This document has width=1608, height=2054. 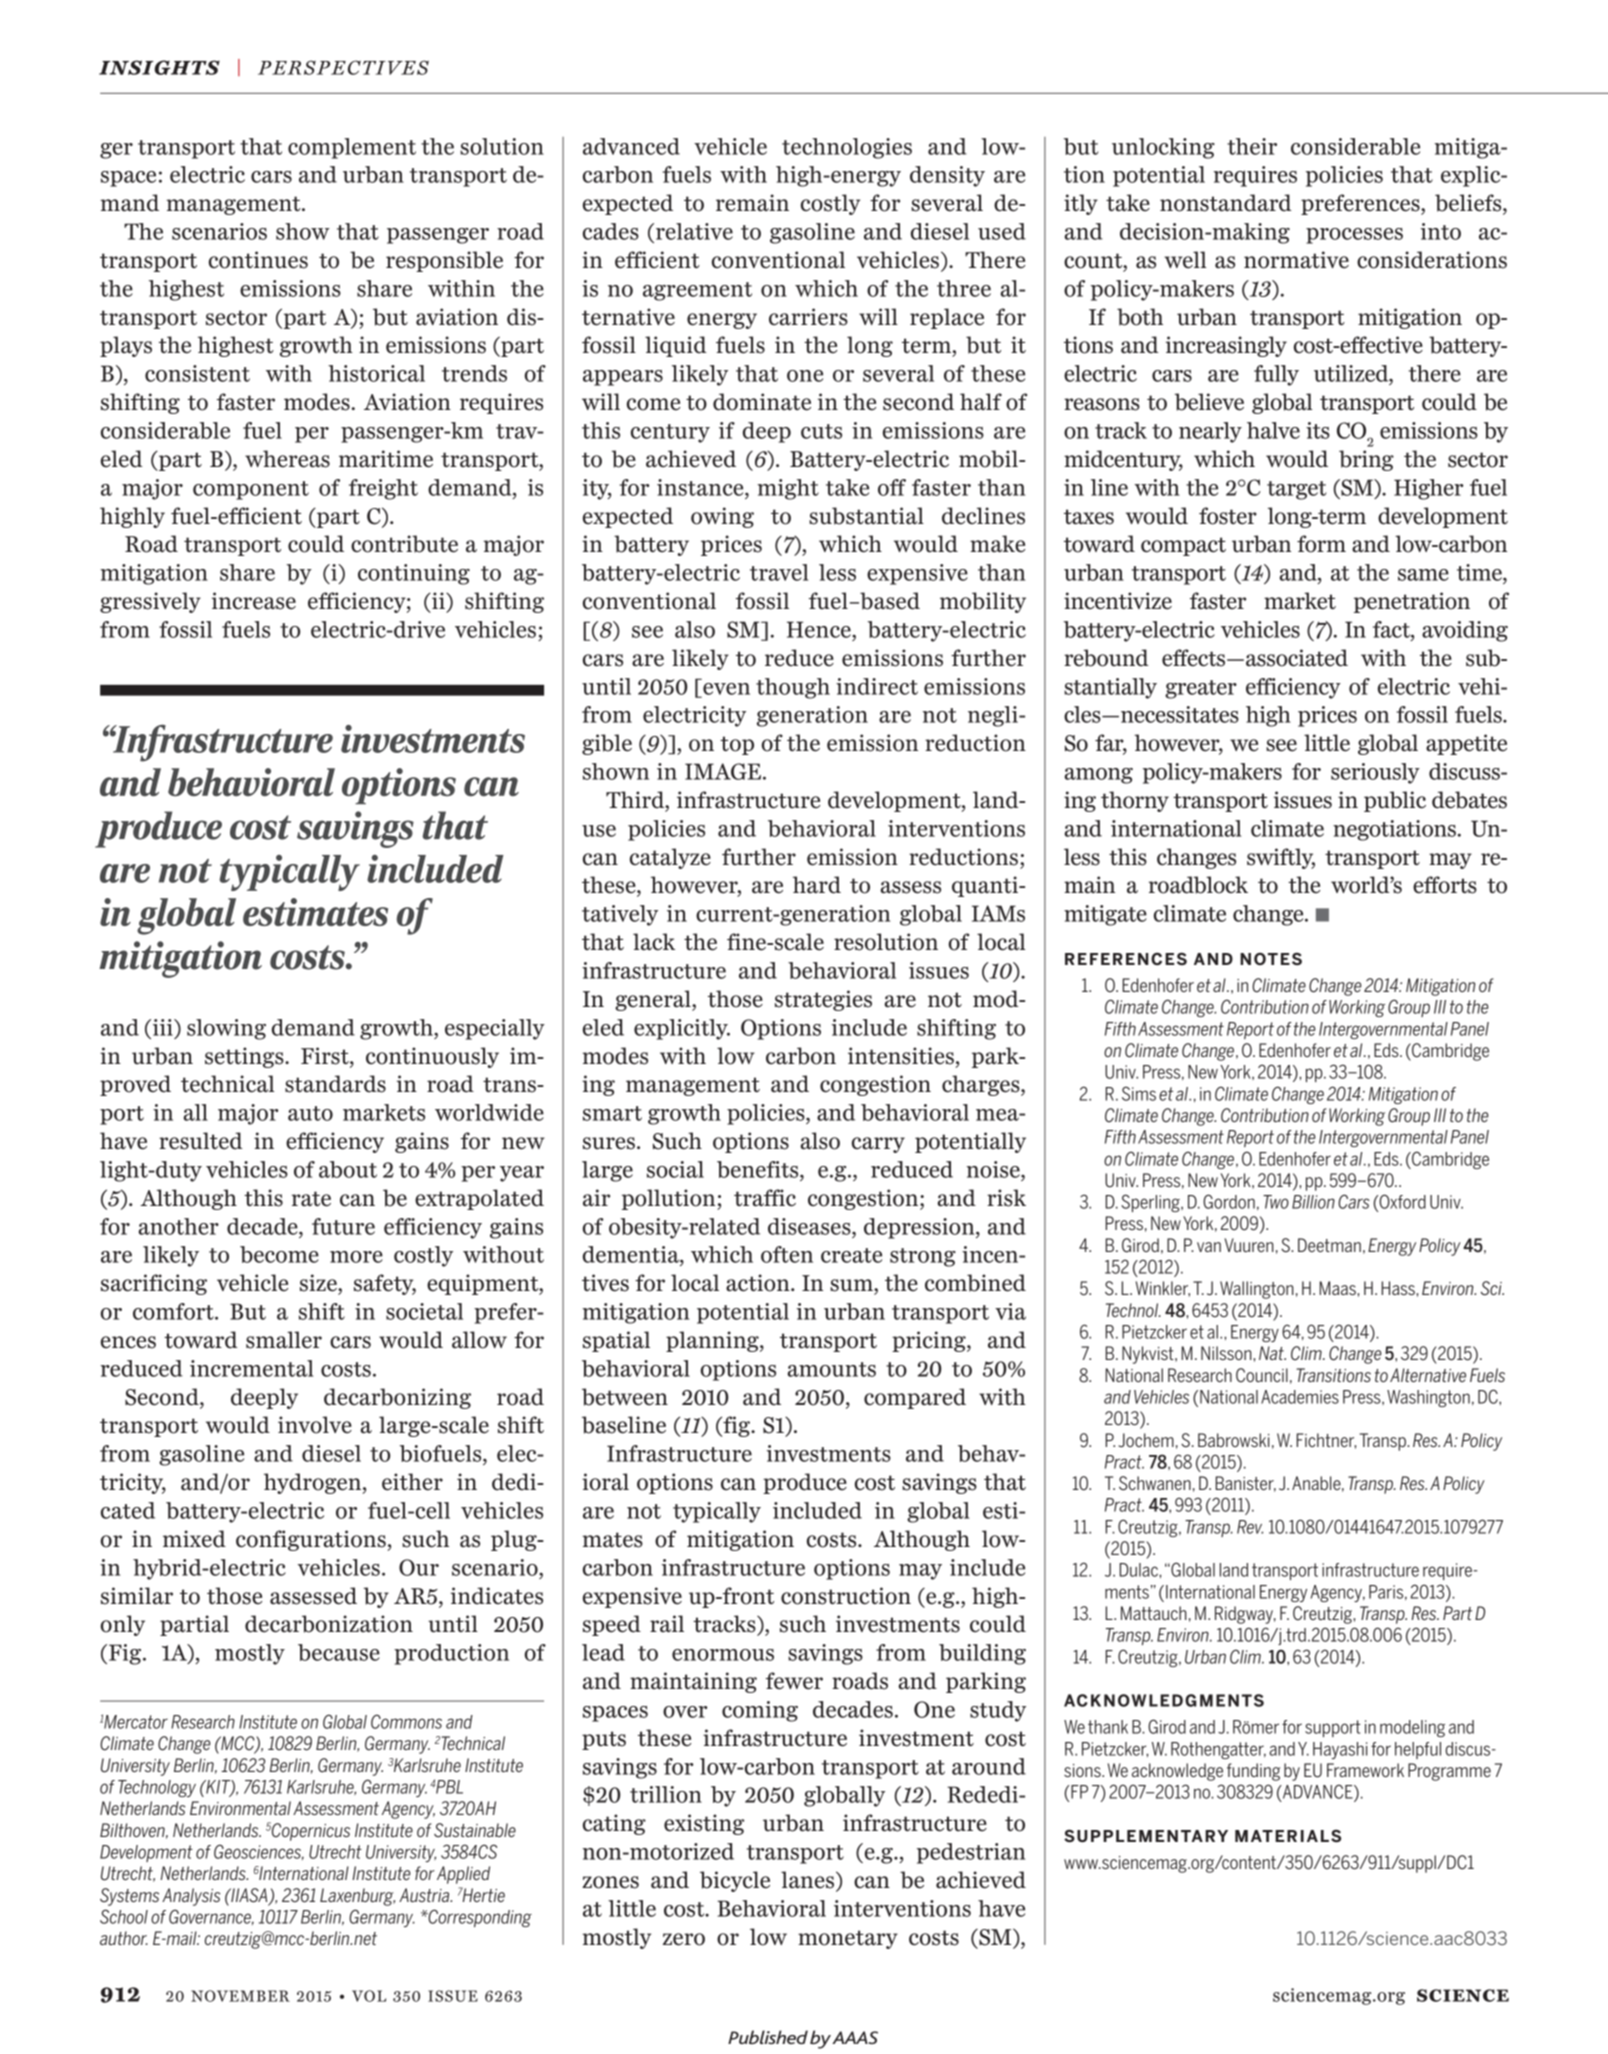 What do you see at coordinates (1252, 146) in the document?
I see `their` at bounding box center [1252, 146].
